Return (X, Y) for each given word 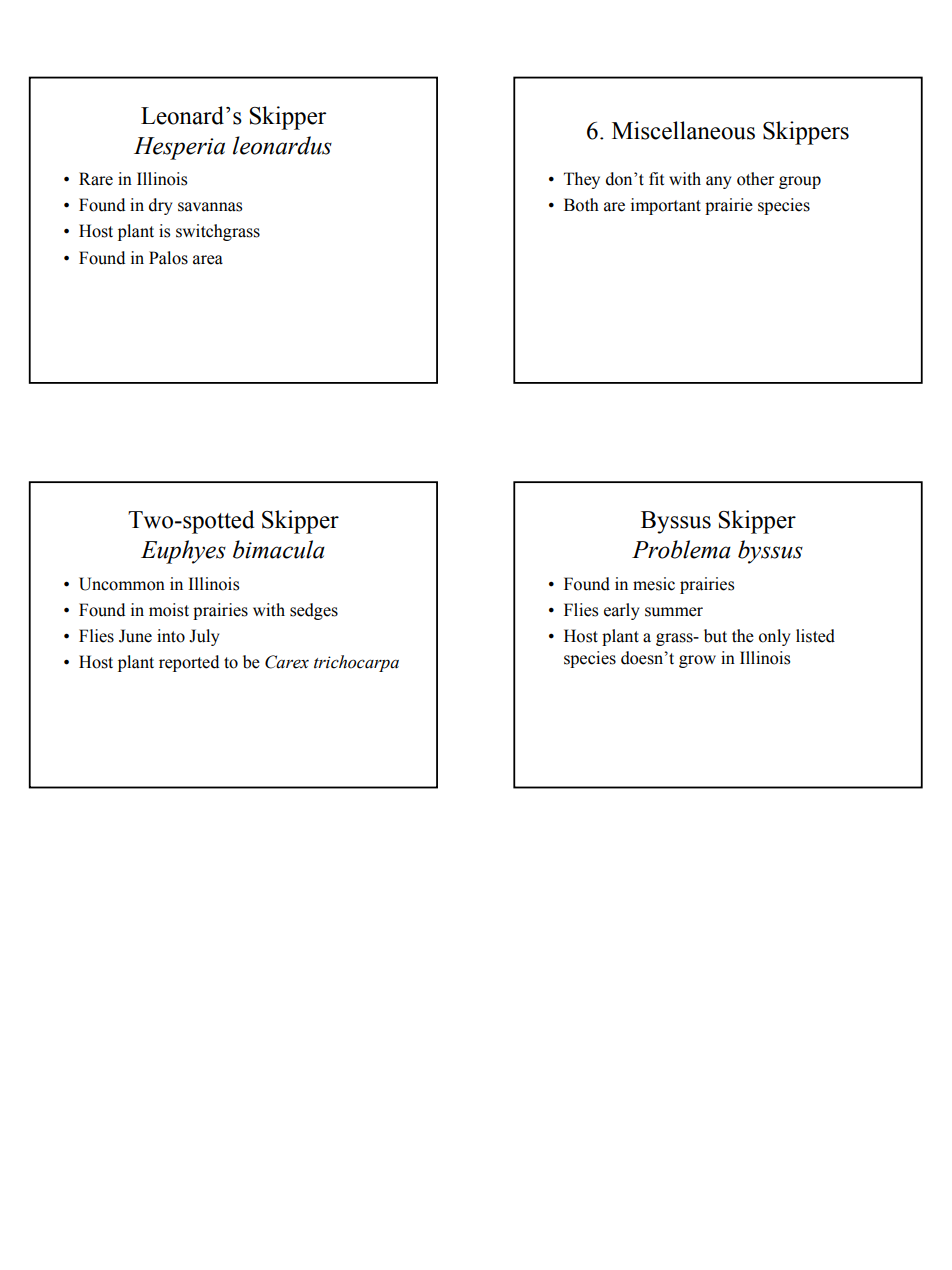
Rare (96, 179)
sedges (314, 611)
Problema (681, 549)
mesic (654, 584)
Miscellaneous (683, 130)
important (666, 206)
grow (697, 661)
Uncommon (122, 584)
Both (581, 205)
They (582, 180)
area (208, 260)
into (171, 636)
